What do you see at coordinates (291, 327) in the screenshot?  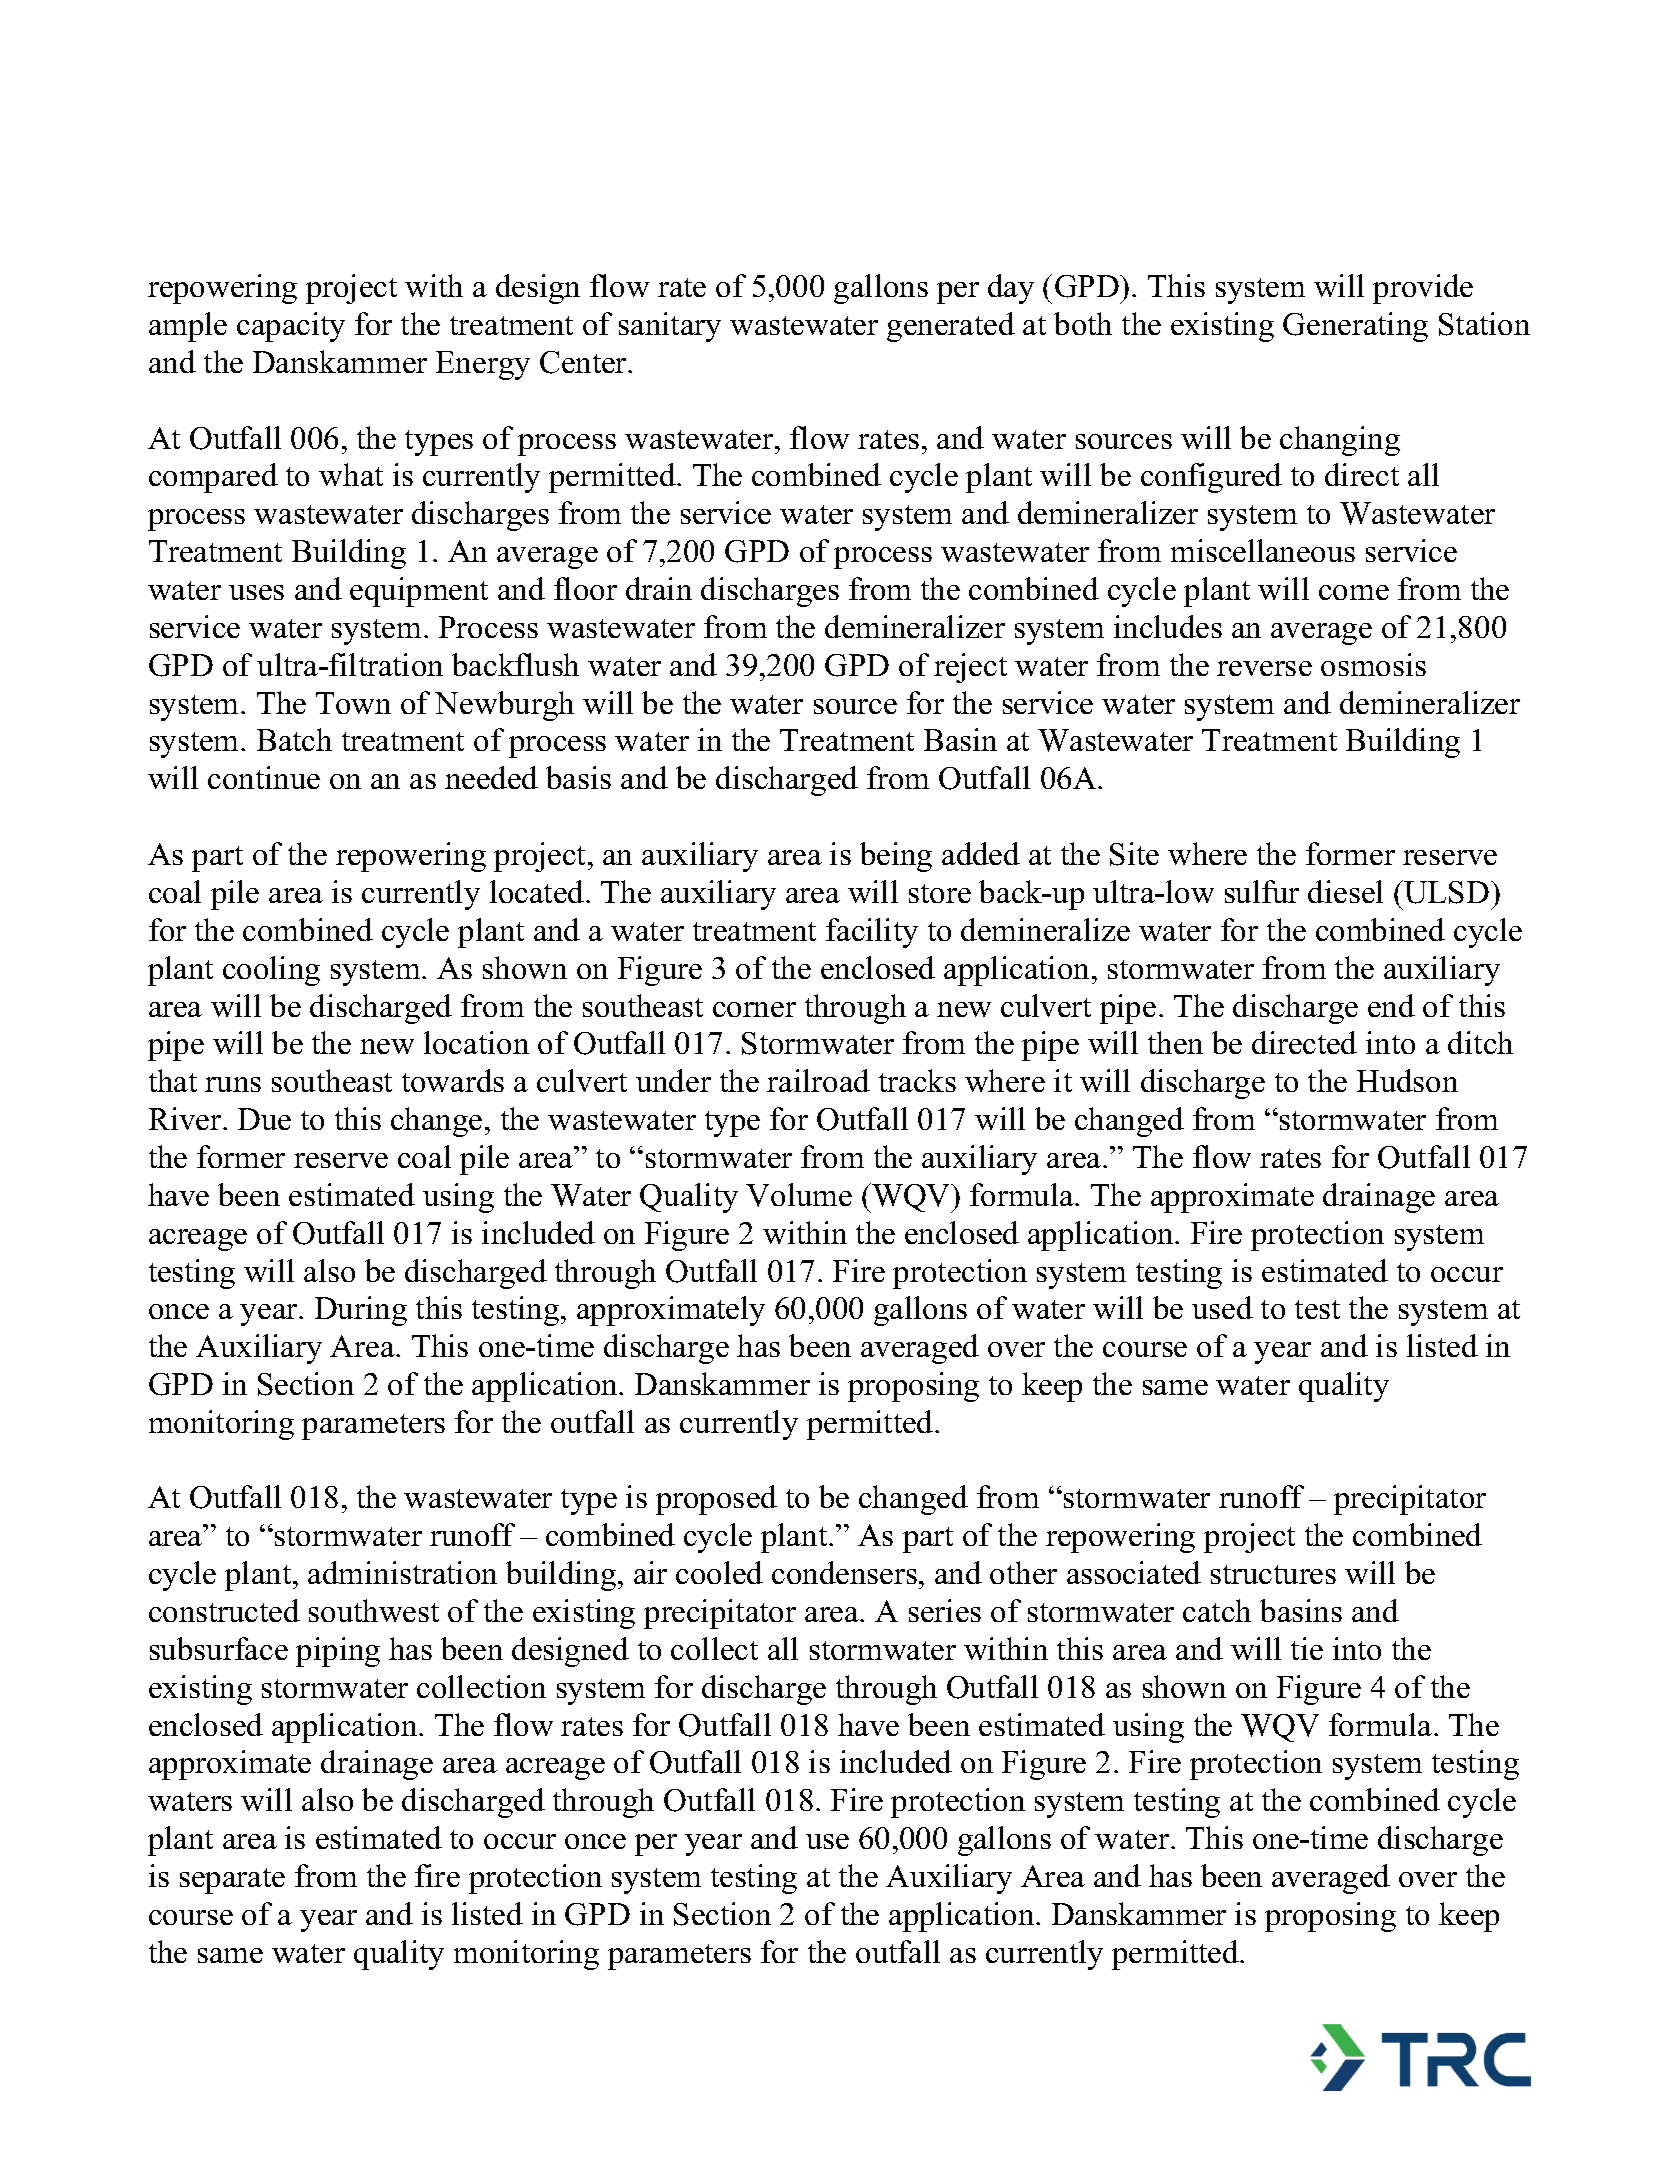 I see `capacity` at bounding box center [291, 327].
